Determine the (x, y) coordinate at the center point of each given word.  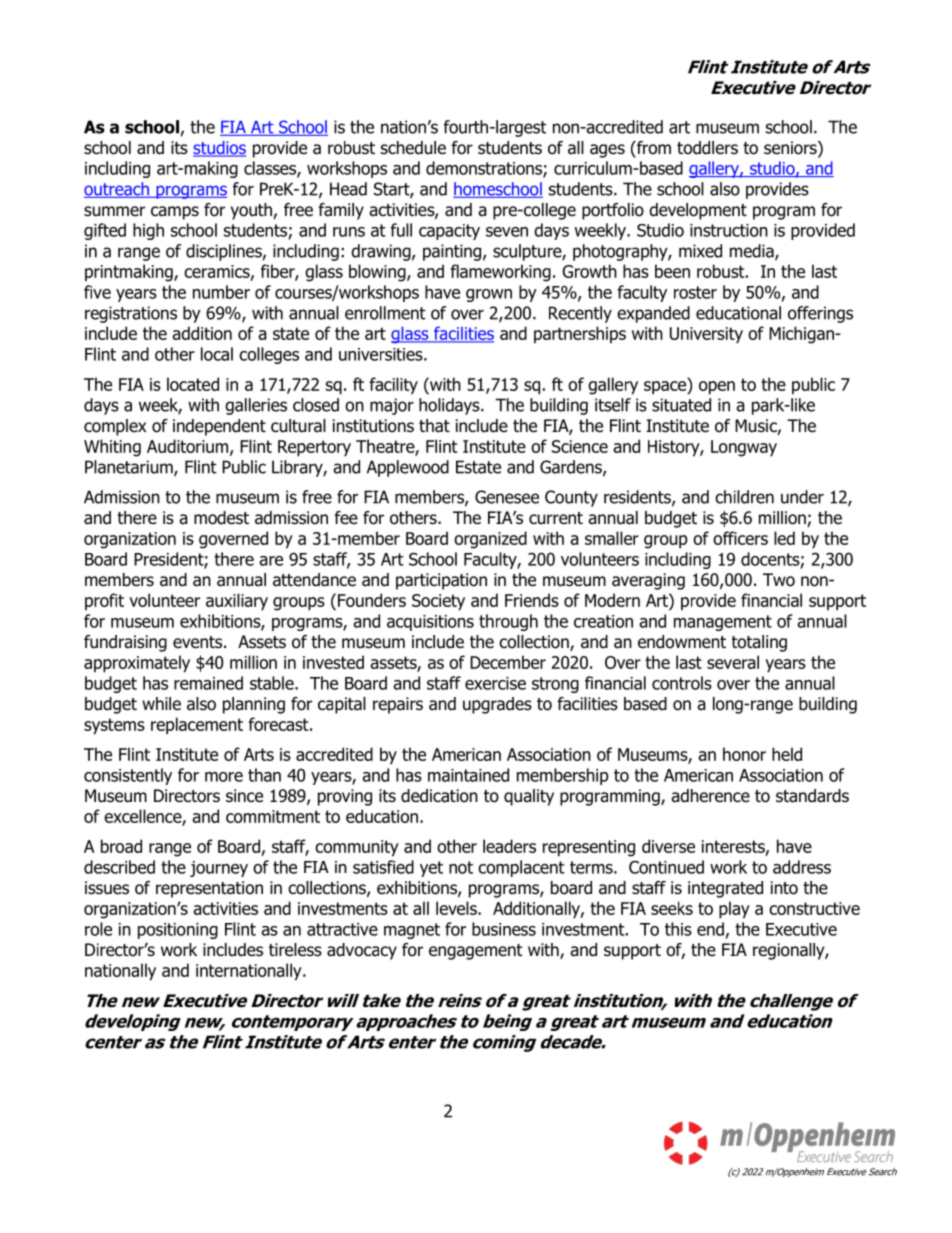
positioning (178, 931)
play (734, 910)
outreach (118, 190)
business (504, 929)
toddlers (707, 148)
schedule (413, 148)
